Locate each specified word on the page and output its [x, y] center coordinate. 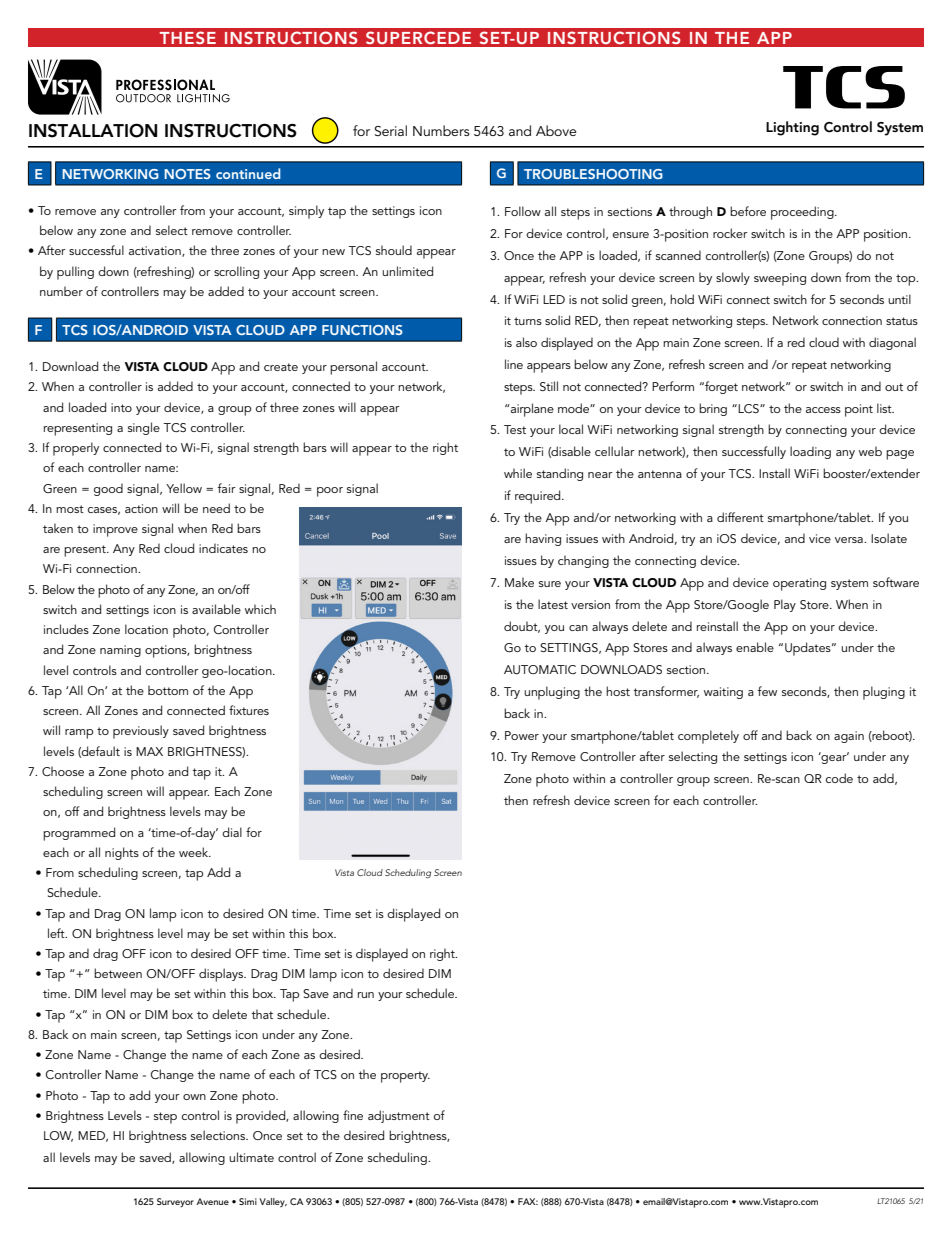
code [839, 778]
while [518, 473]
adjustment [399, 1116]
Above [556, 130]
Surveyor [175, 1202]
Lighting [792, 128]
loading [810, 452]
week [195, 852]
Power [522, 735]
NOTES [187, 174]
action [141, 508]
